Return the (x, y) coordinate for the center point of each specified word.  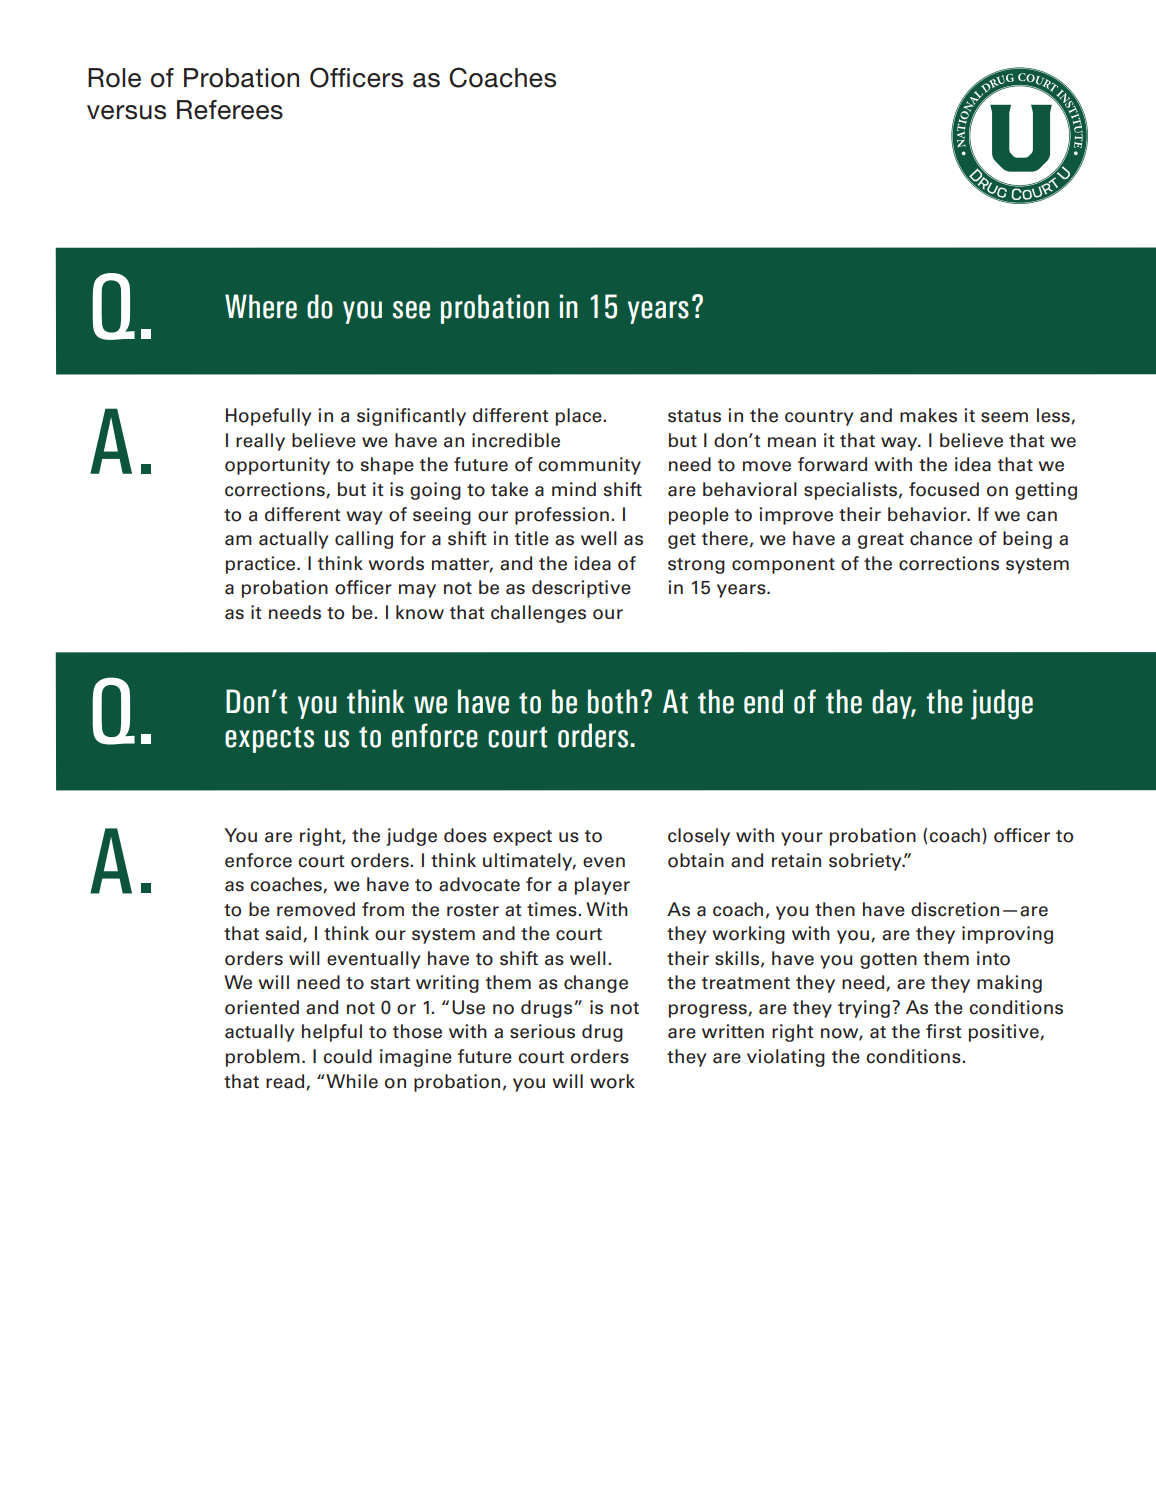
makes (928, 415)
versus (126, 112)
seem (1004, 417)
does (465, 835)
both (613, 701)
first (943, 1031)
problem (263, 1058)
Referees (230, 110)
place (580, 417)
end (763, 701)
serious (542, 1031)
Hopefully (268, 417)
